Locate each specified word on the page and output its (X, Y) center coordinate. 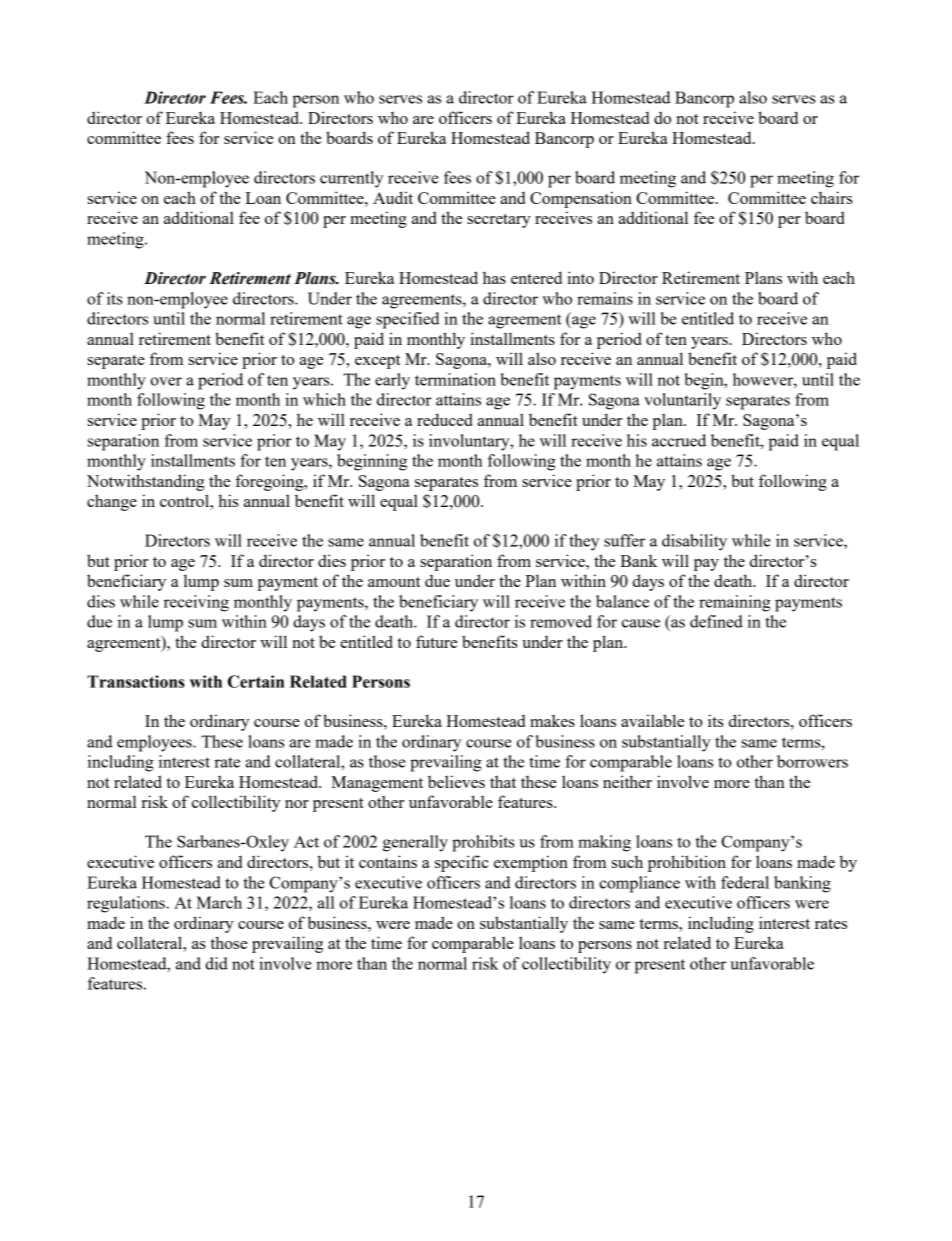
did (216, 963)
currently (351, 179)
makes (552, 721)
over (166, 381)
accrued (679, 440)
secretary (499, 221)
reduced (445, 419)
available (652, 720)
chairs (832, 197)
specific (462, 863)
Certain (256, 681)
